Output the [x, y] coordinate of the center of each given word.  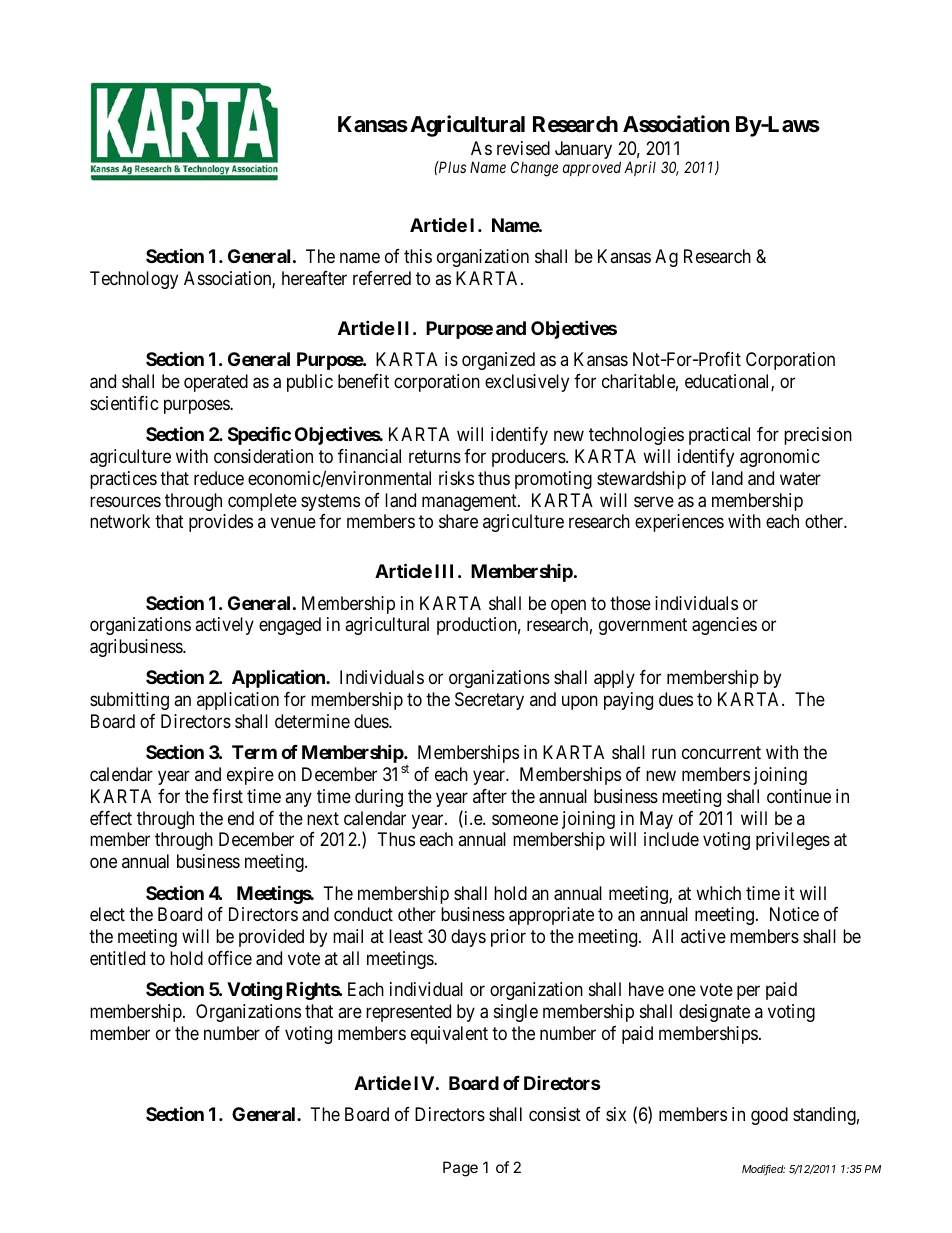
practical [719, 436]
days [468, 938]
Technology [134, 280]
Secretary [489, 701]
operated [216, 383]
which [718, 893]
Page [460, 1169]
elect [107, 914]
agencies [724, 626]
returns [435, 456]
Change [534, 169]
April [640, 168]
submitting [129, 701]
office [230, 958]
